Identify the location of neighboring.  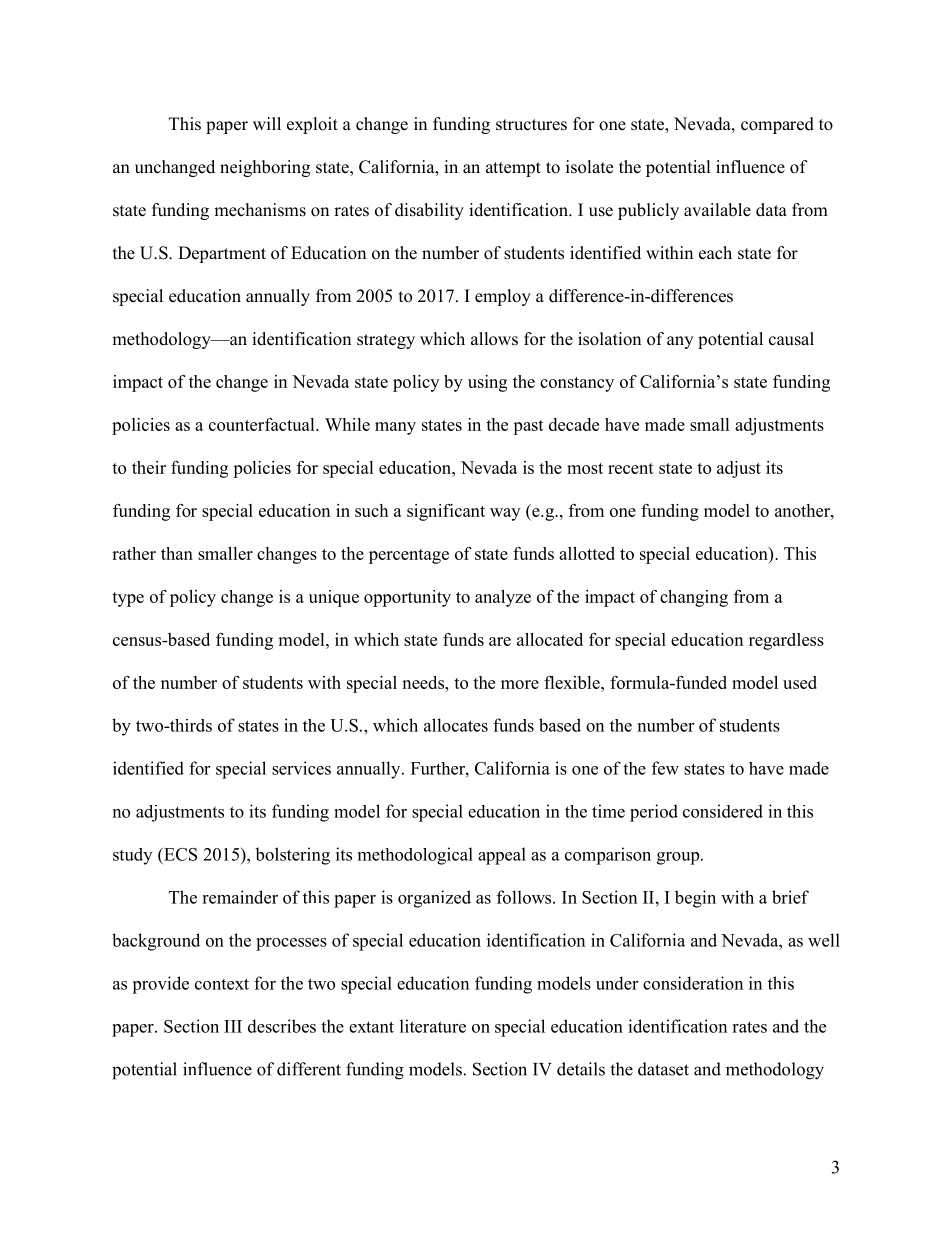
(265, 168).
